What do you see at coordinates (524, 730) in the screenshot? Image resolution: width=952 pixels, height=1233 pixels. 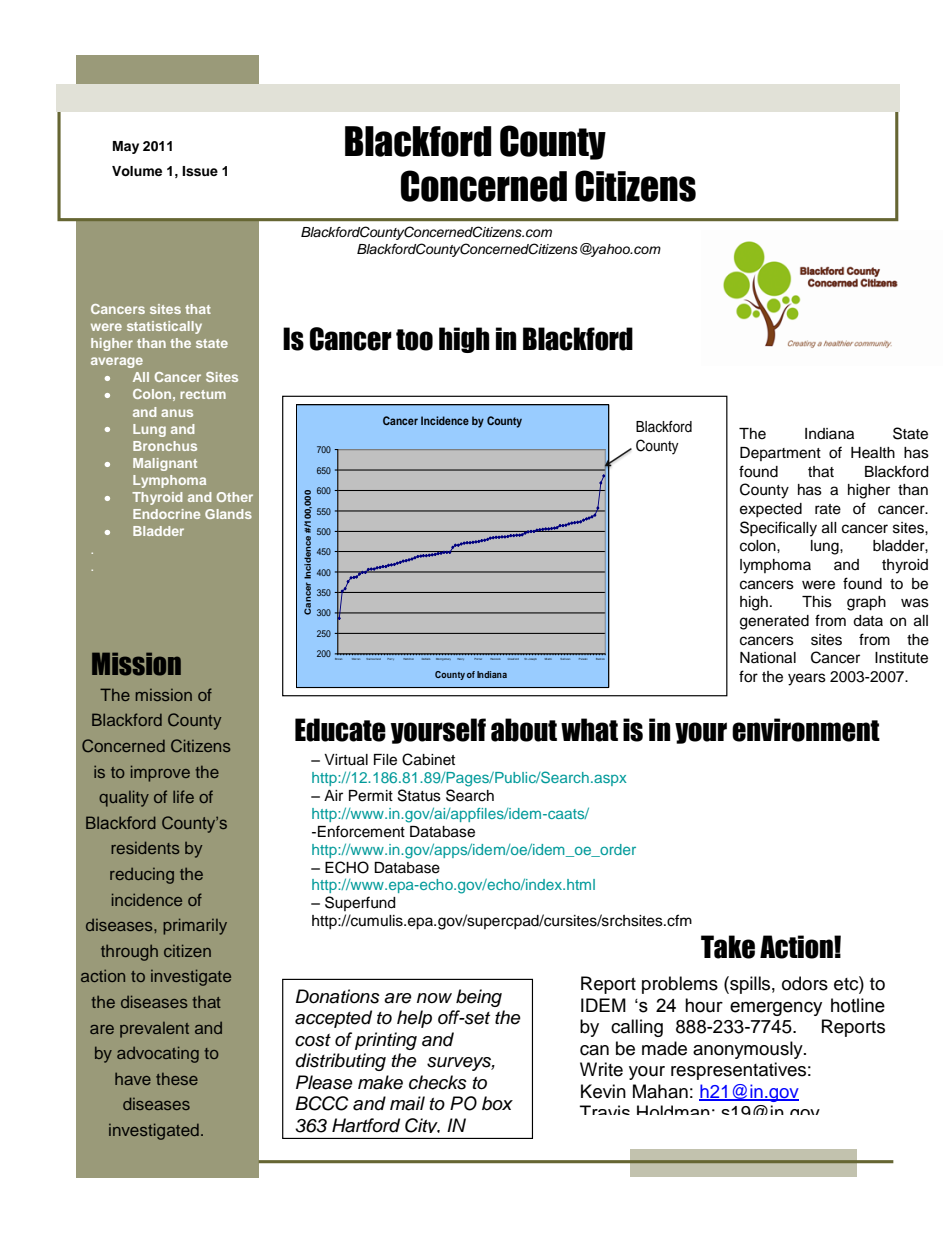 I see `about` at bounding box center [524, 730].
